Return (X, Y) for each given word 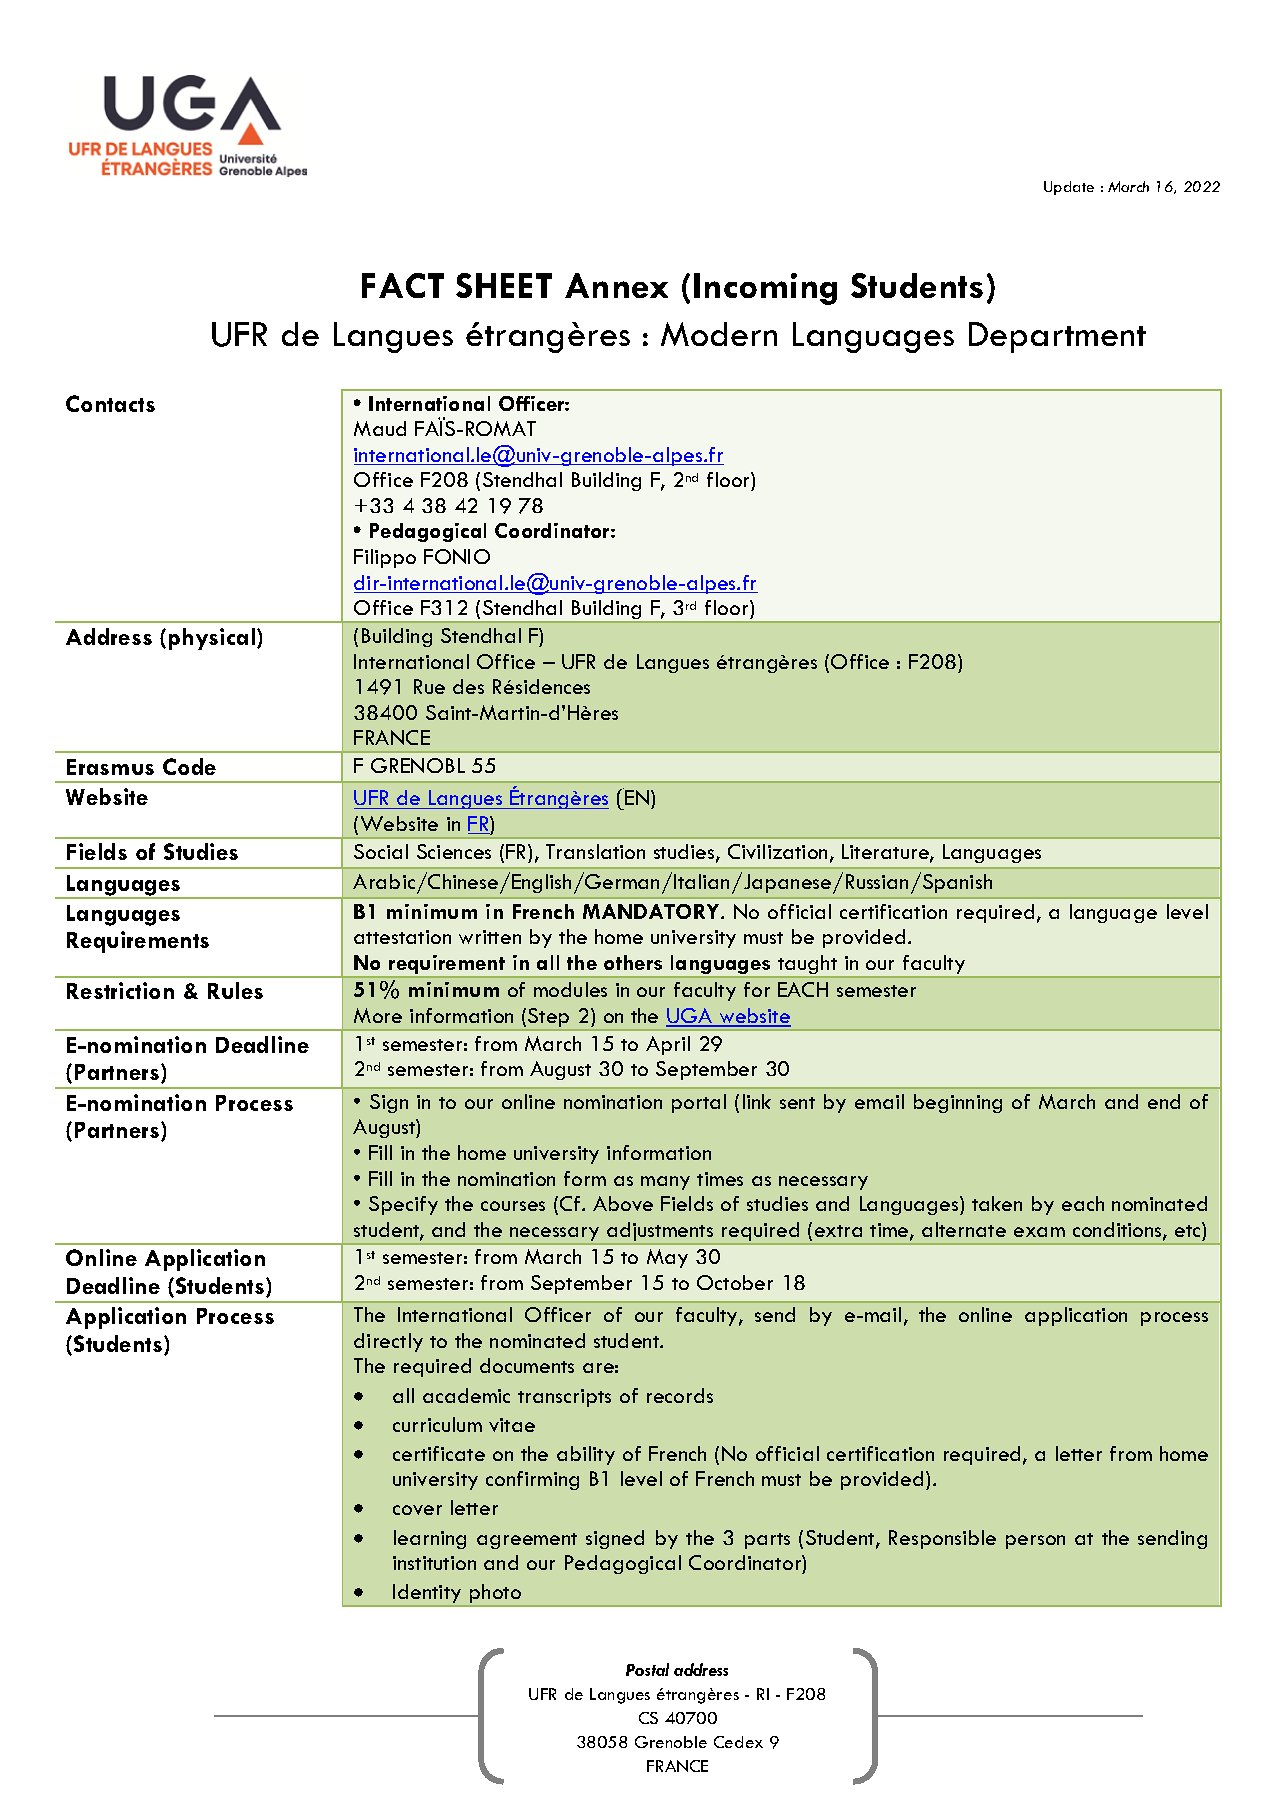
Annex (616, 285)
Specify (403, 1205)
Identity (427, 1595)
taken (997, 1203)
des (468, 686)
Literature (886, 853)
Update (1069, 188)
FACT (403, 285)
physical (213, 639)
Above (623, 1203)
